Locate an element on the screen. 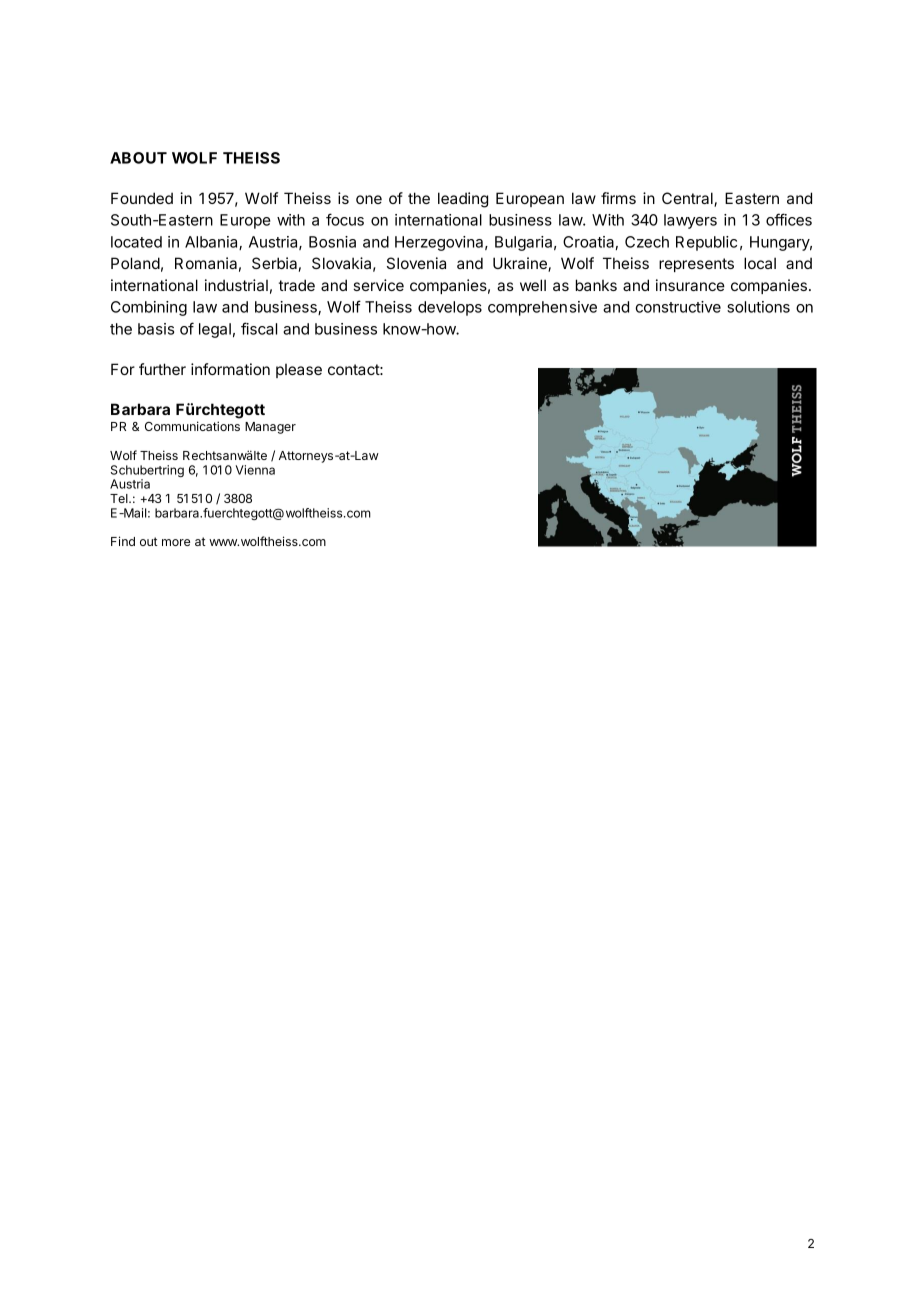 This screenshot has height=1308, width=924. ABOUT is located at coordinates (138, 158).
